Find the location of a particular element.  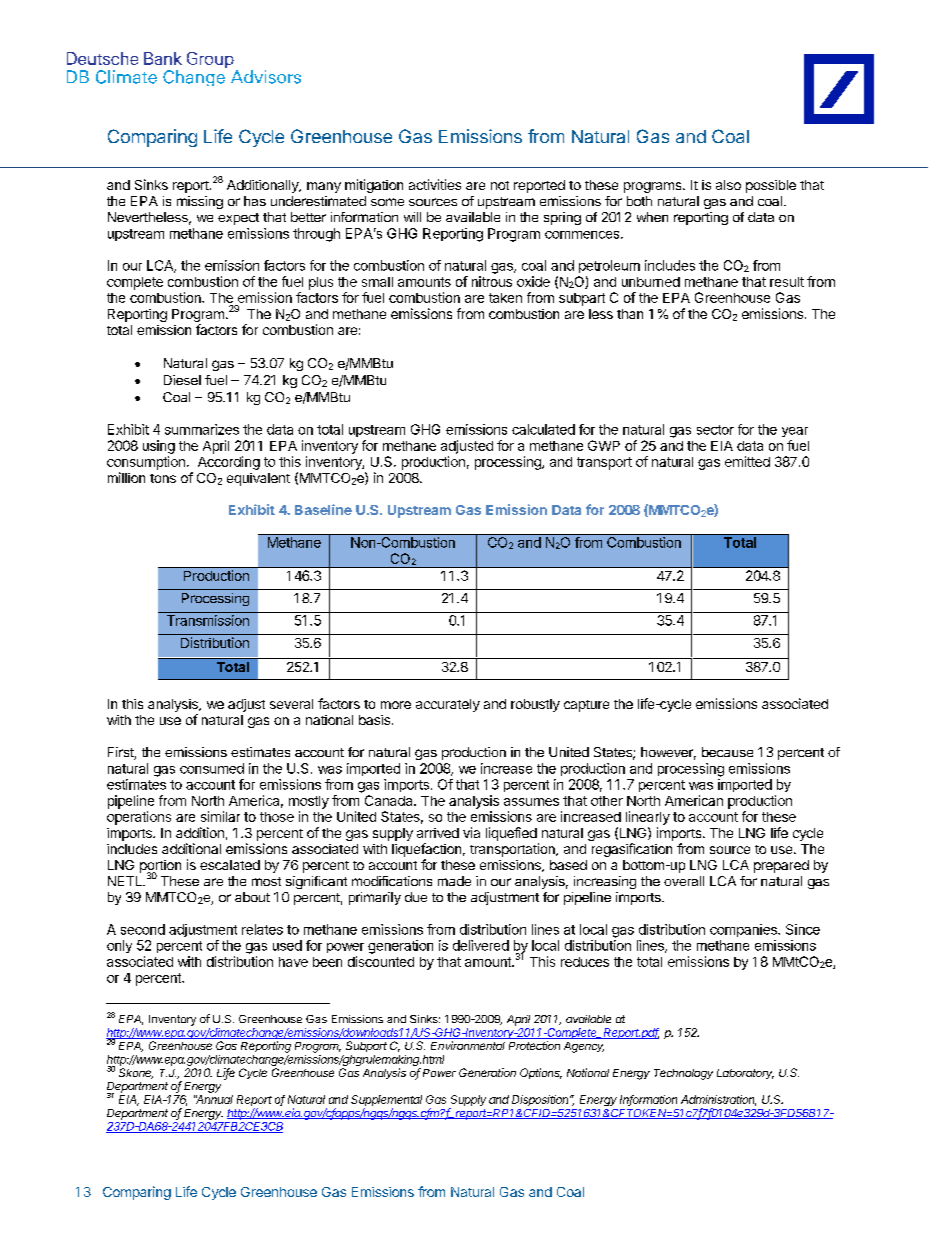

Supplemental is located at coordinates (386, 1102).
